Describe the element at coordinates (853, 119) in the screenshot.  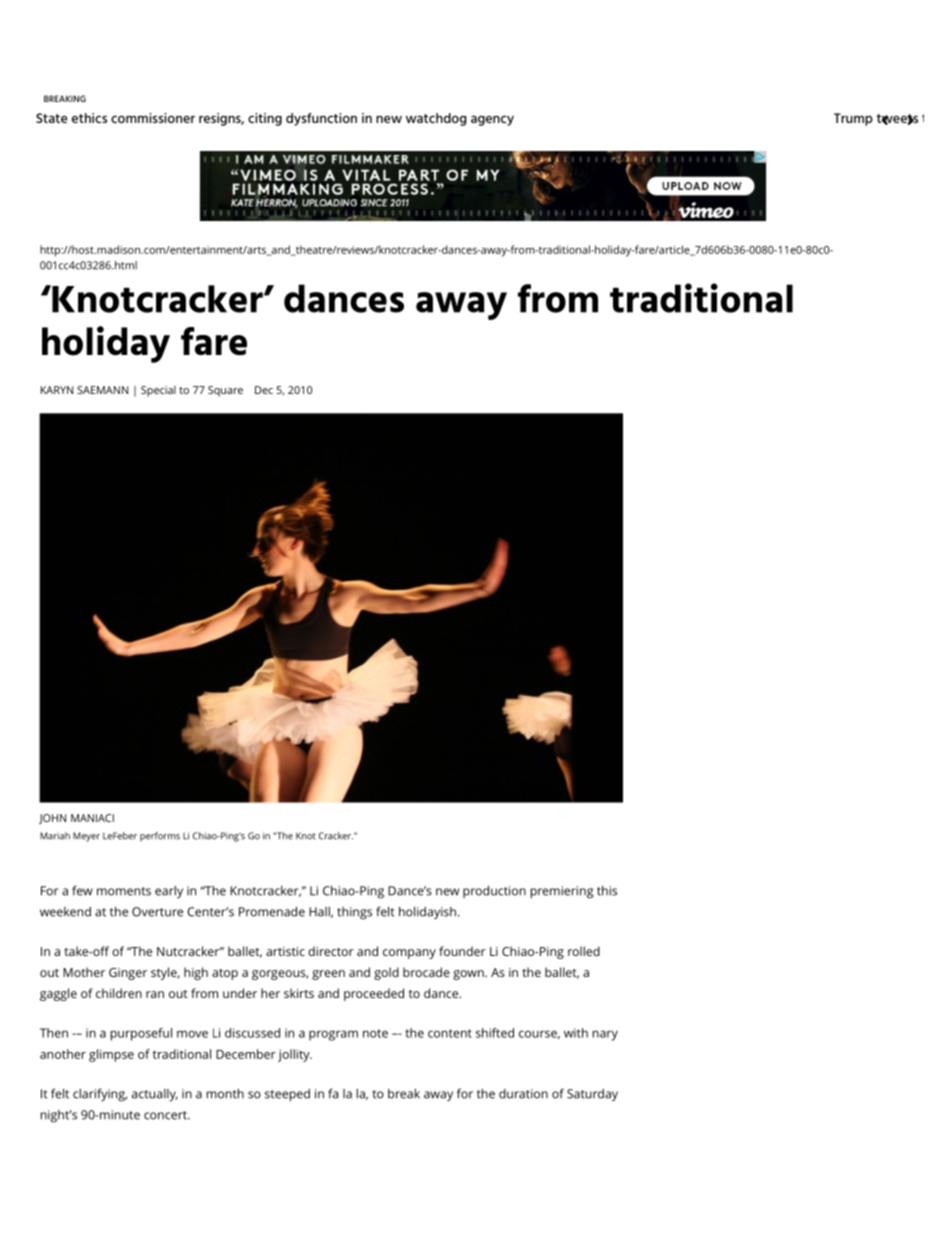
I see `Trump` at that location.
